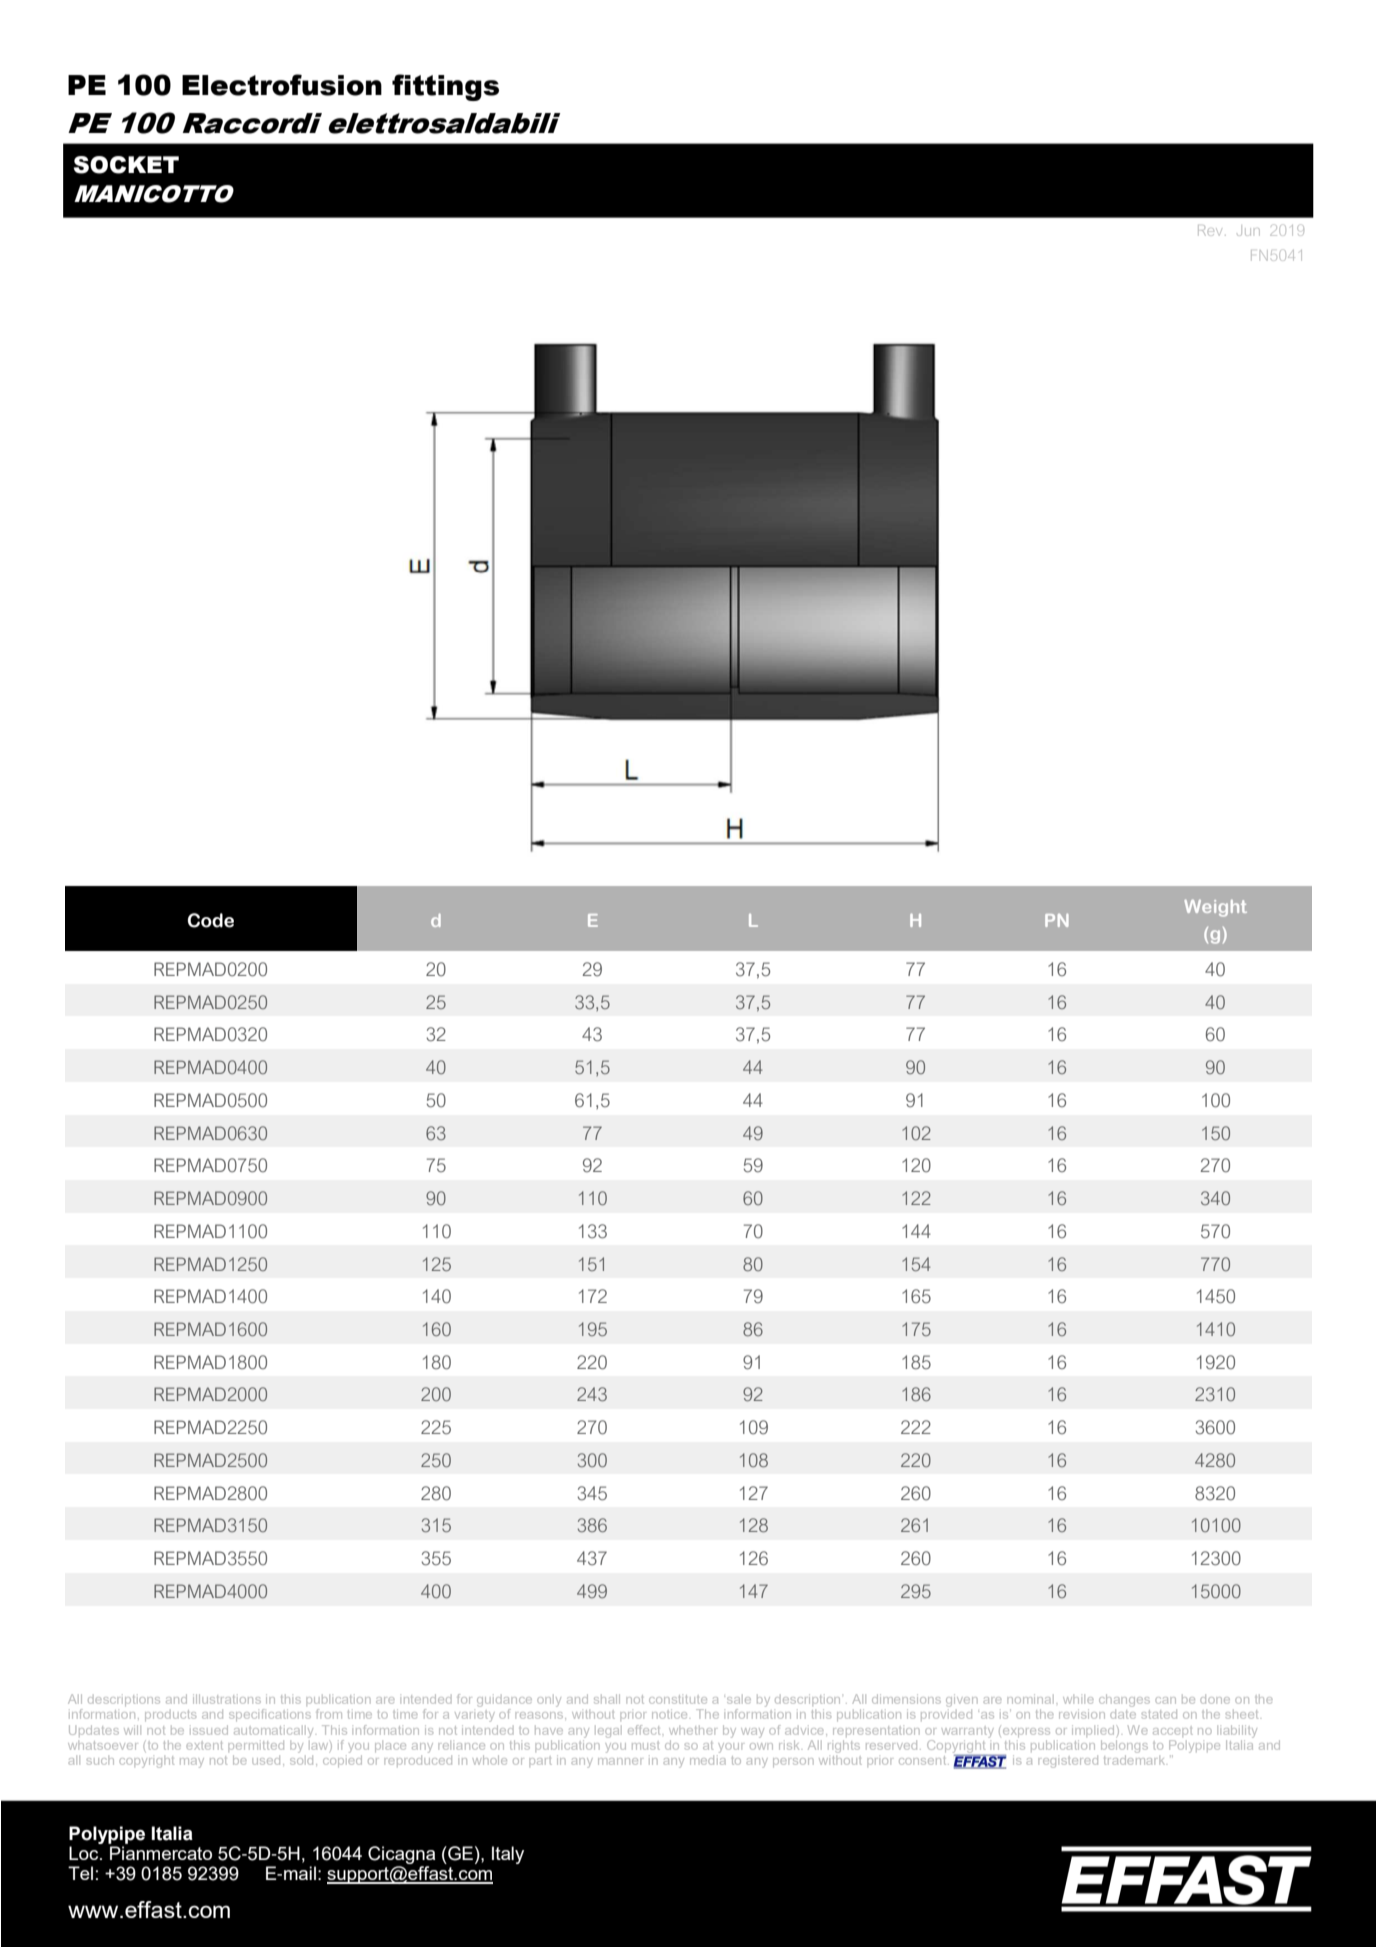  What do you see at coordinates (192, 1763) in the document?
I see `may` at bounding box center [192, 1763].
